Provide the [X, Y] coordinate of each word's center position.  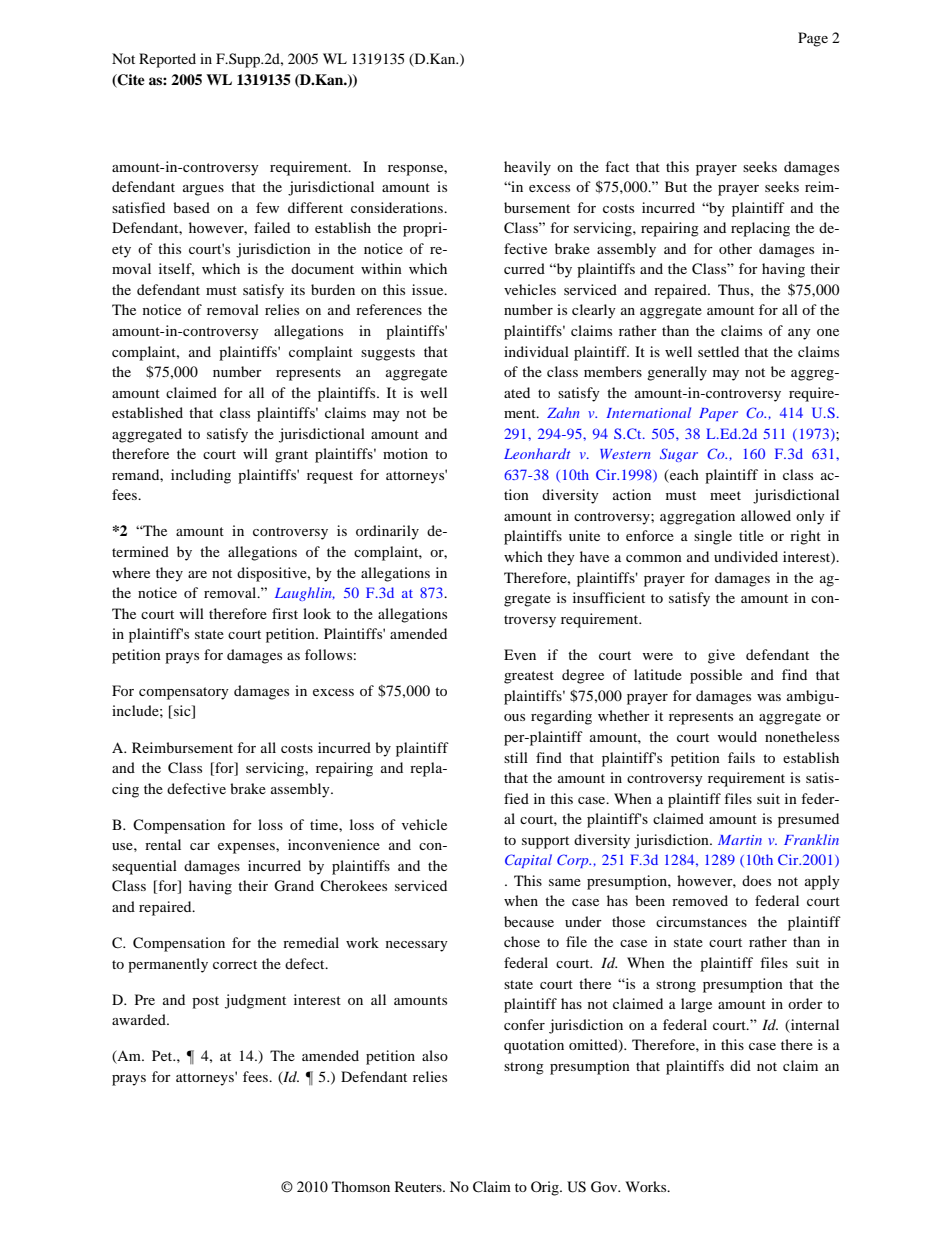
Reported [167, 60]
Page [813, 39]
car [200, 846]
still [516, 757]
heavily [527, 168]
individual [536, 351]
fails [741, 757]
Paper [718, 414]
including [201, 476]
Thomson [361, 1186]
